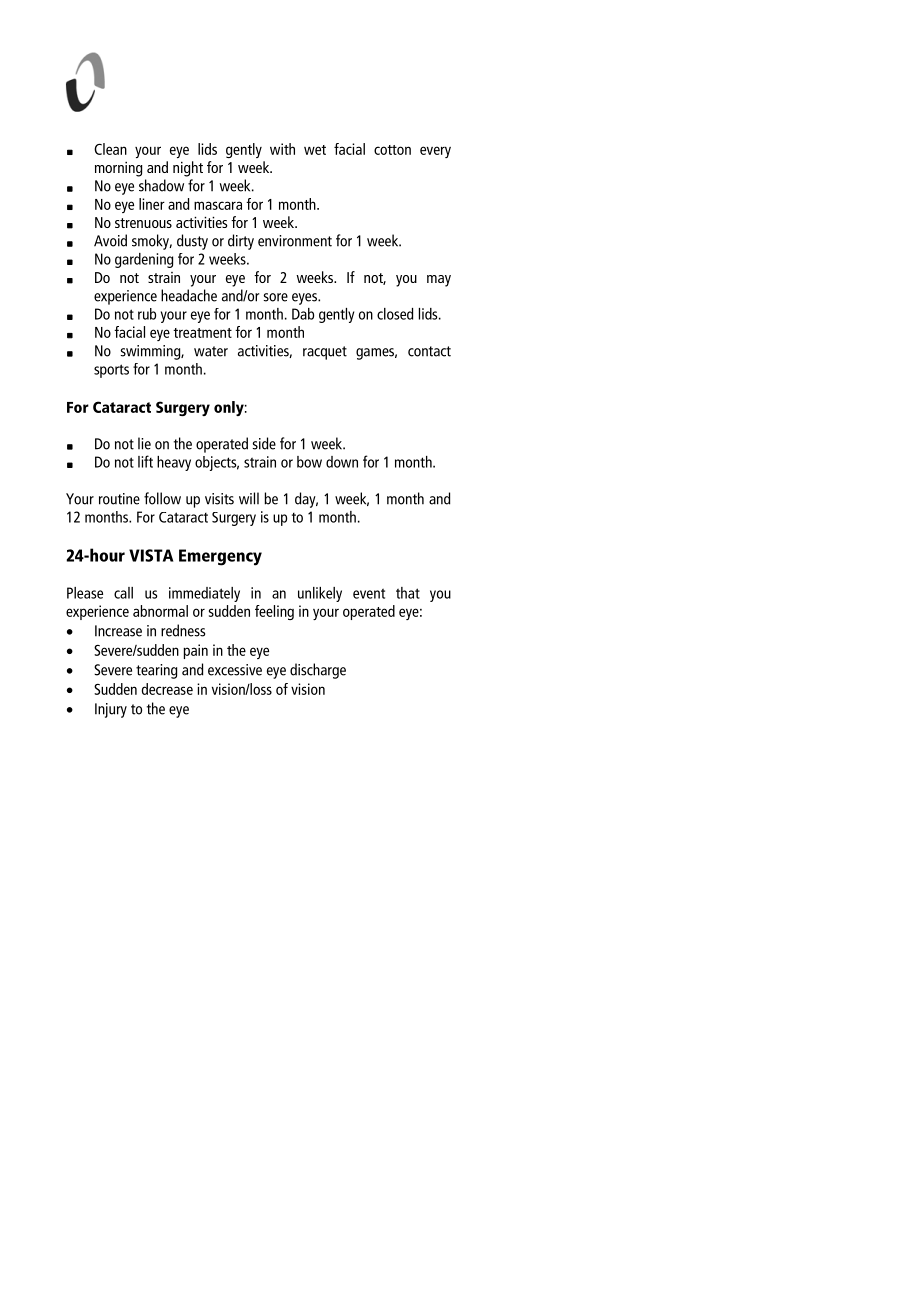  Describe the element at coordinates (211, 351) in the image. I see `water` at that location.
